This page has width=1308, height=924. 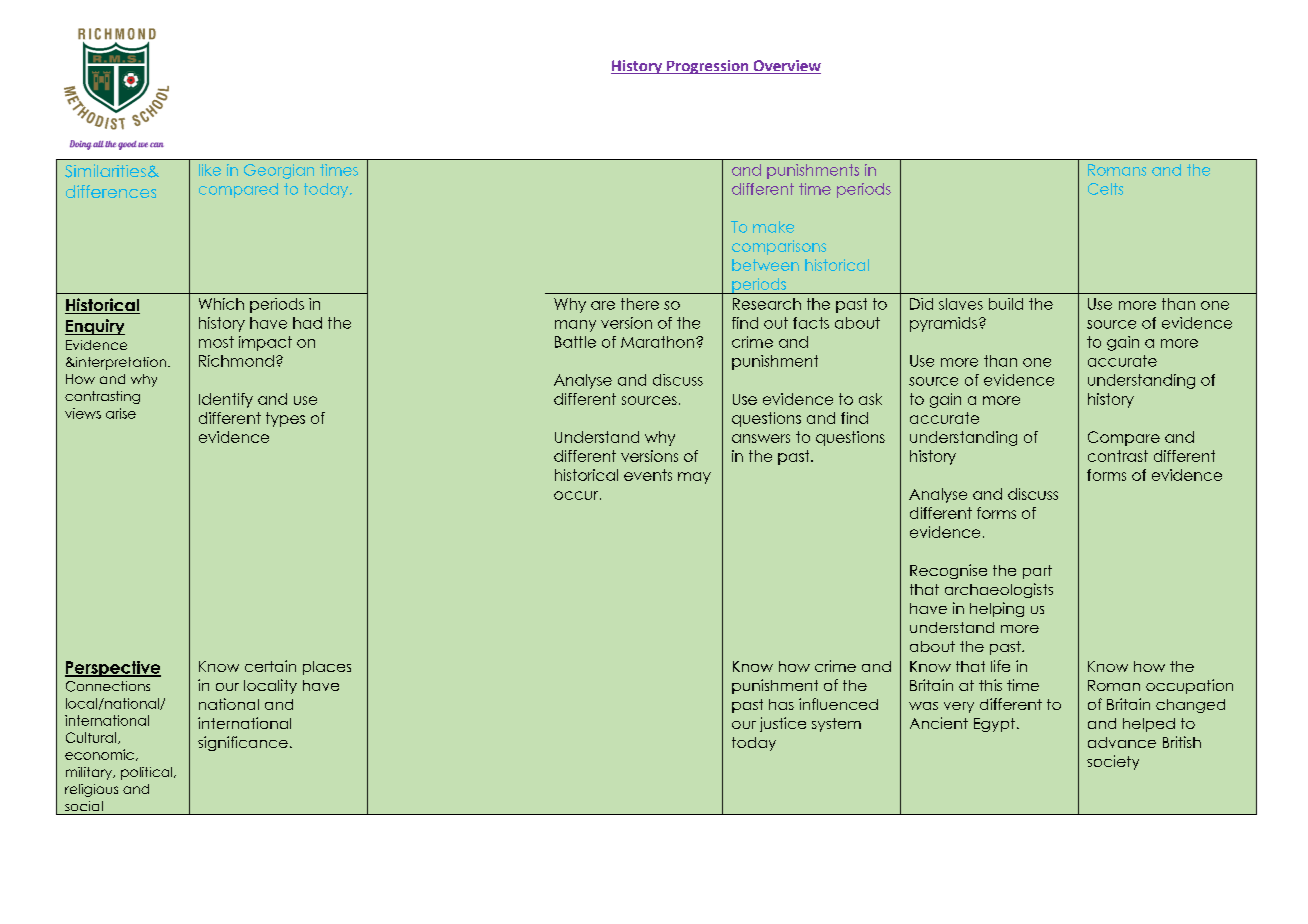 What do you see at coordinates (285, 419) in the page?
I see `types` at bounding box center [285, 419].
